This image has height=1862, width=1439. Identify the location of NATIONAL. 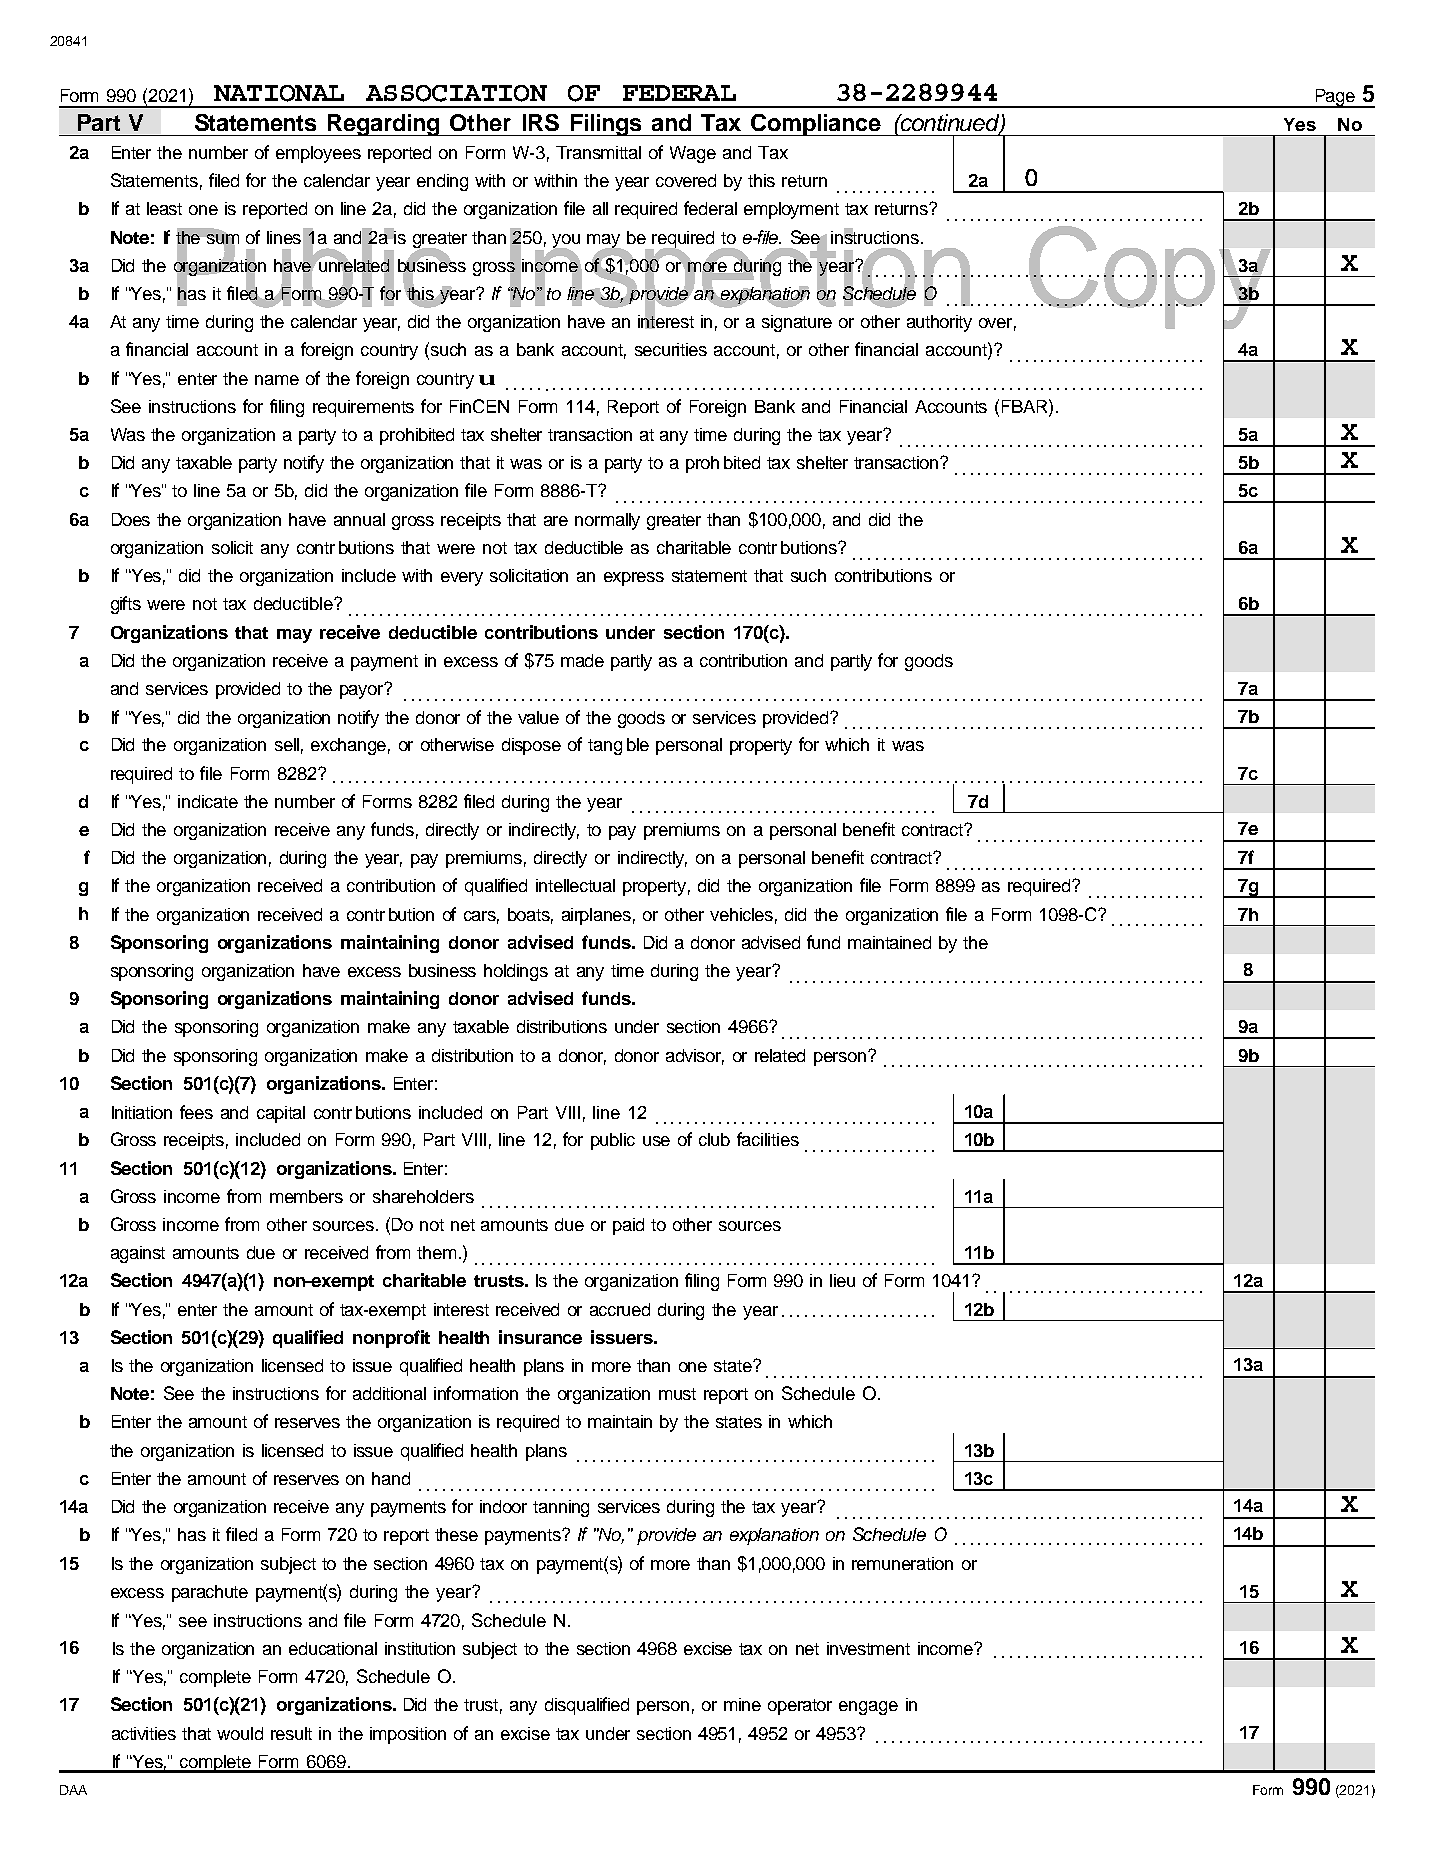
(279, 93).
